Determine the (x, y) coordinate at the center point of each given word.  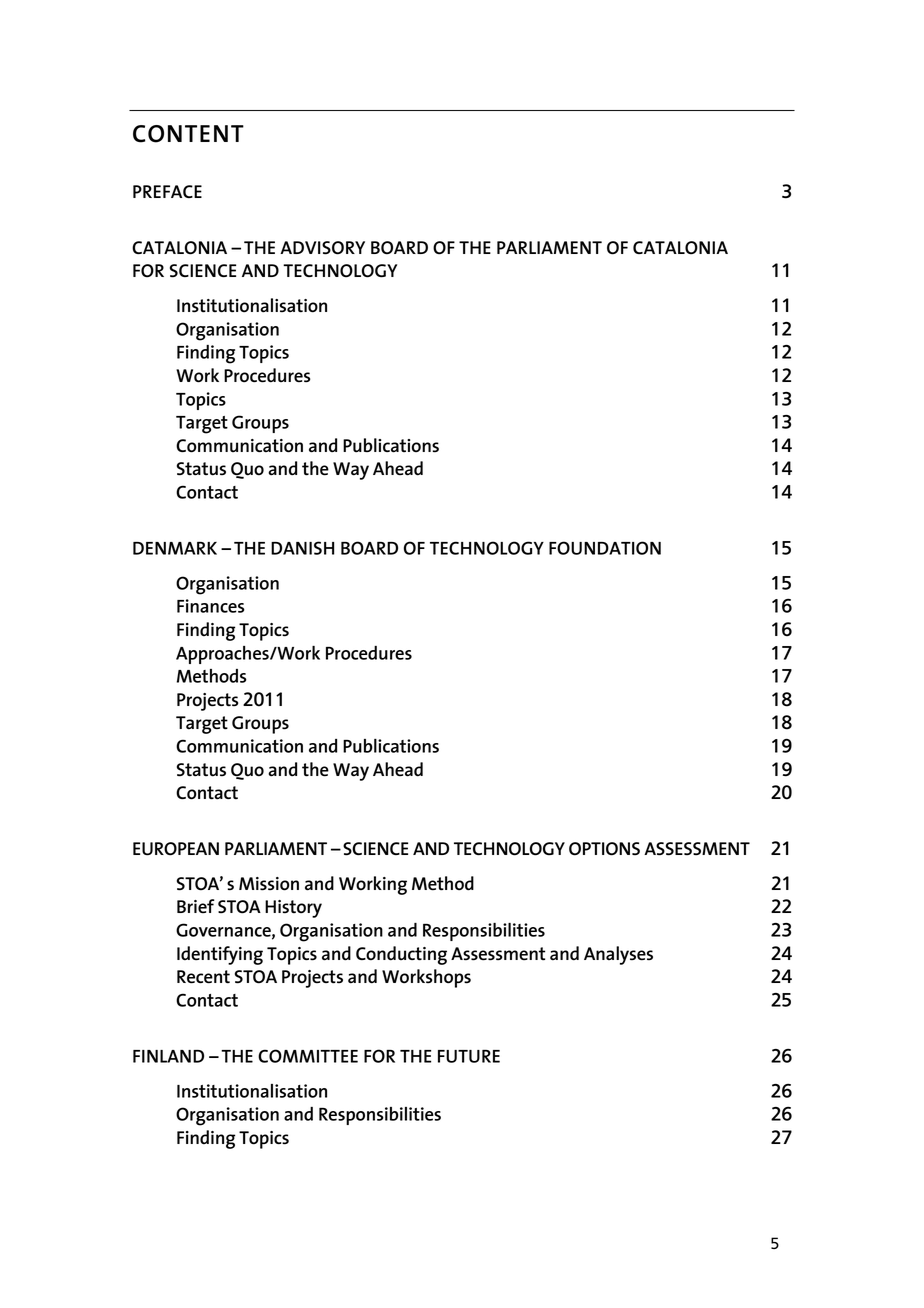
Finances (211, 606)
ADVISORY (322, 248)
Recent (203, 977)
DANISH (302, 548)
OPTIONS (604, 849)
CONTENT (188, 134)
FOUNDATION (605, 548)
